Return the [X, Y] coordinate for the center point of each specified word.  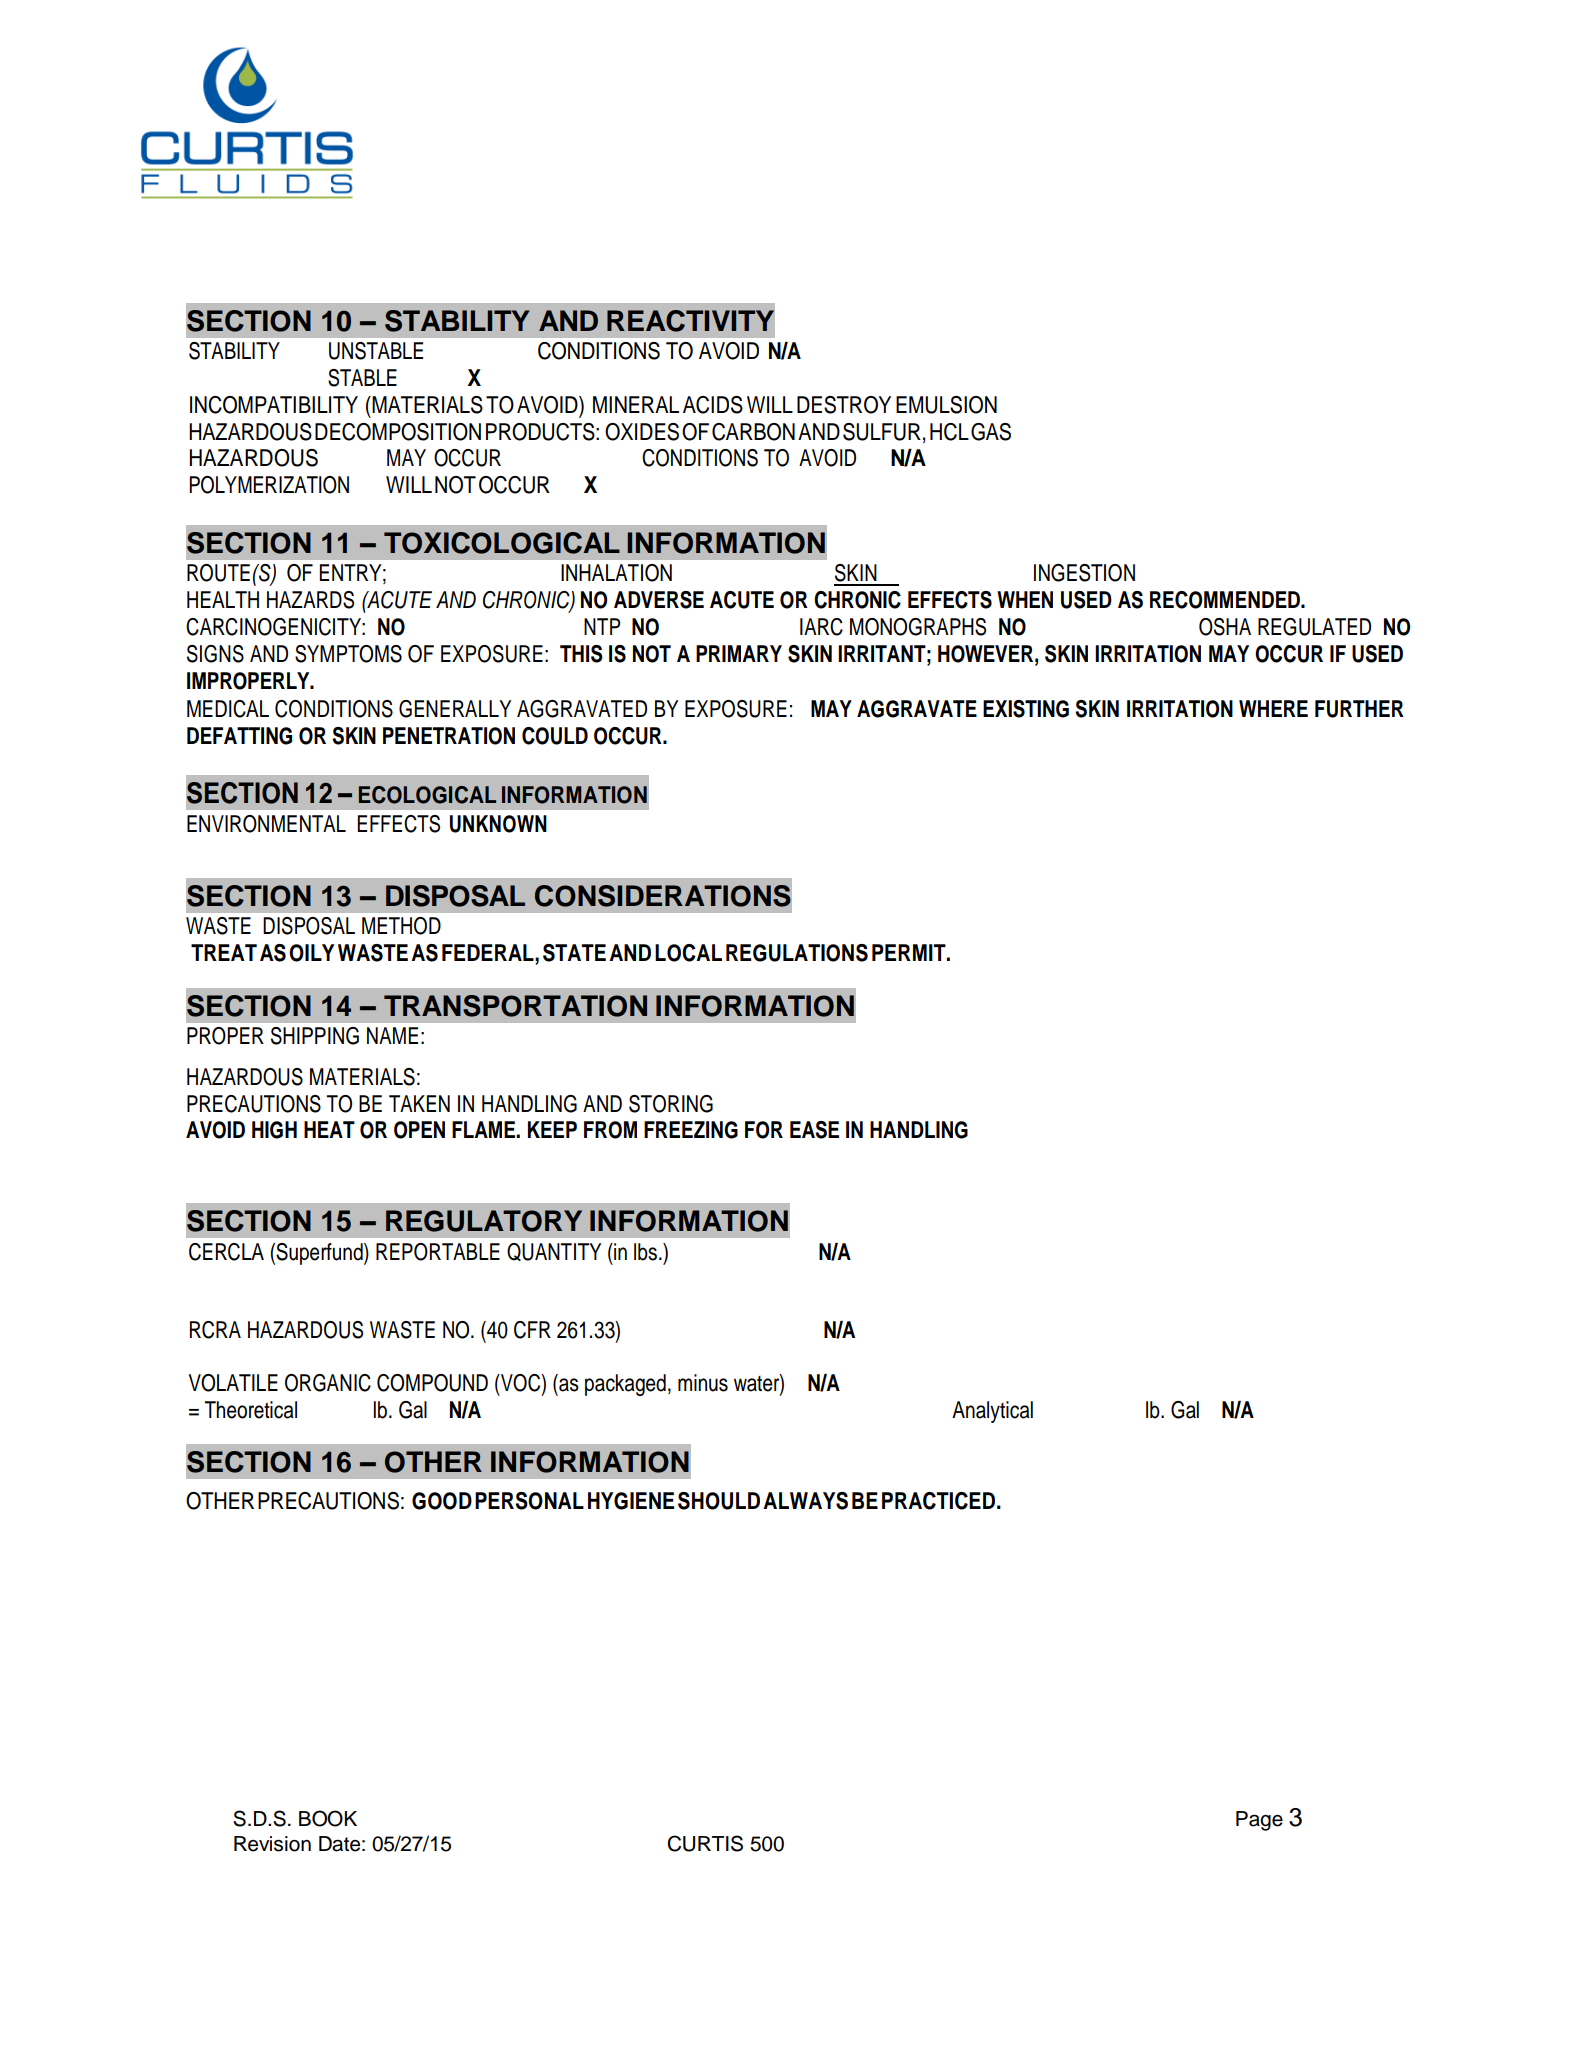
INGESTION [1084, 573]
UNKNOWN [498, 824]
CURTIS [705, 1843]
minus [703, 1383]
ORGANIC [328, 1383]
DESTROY [844, 405]
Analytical [992, 1412]
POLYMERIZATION [269, 485]
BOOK [328, 1818]
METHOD [401, 926]
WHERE [1273, 708]
